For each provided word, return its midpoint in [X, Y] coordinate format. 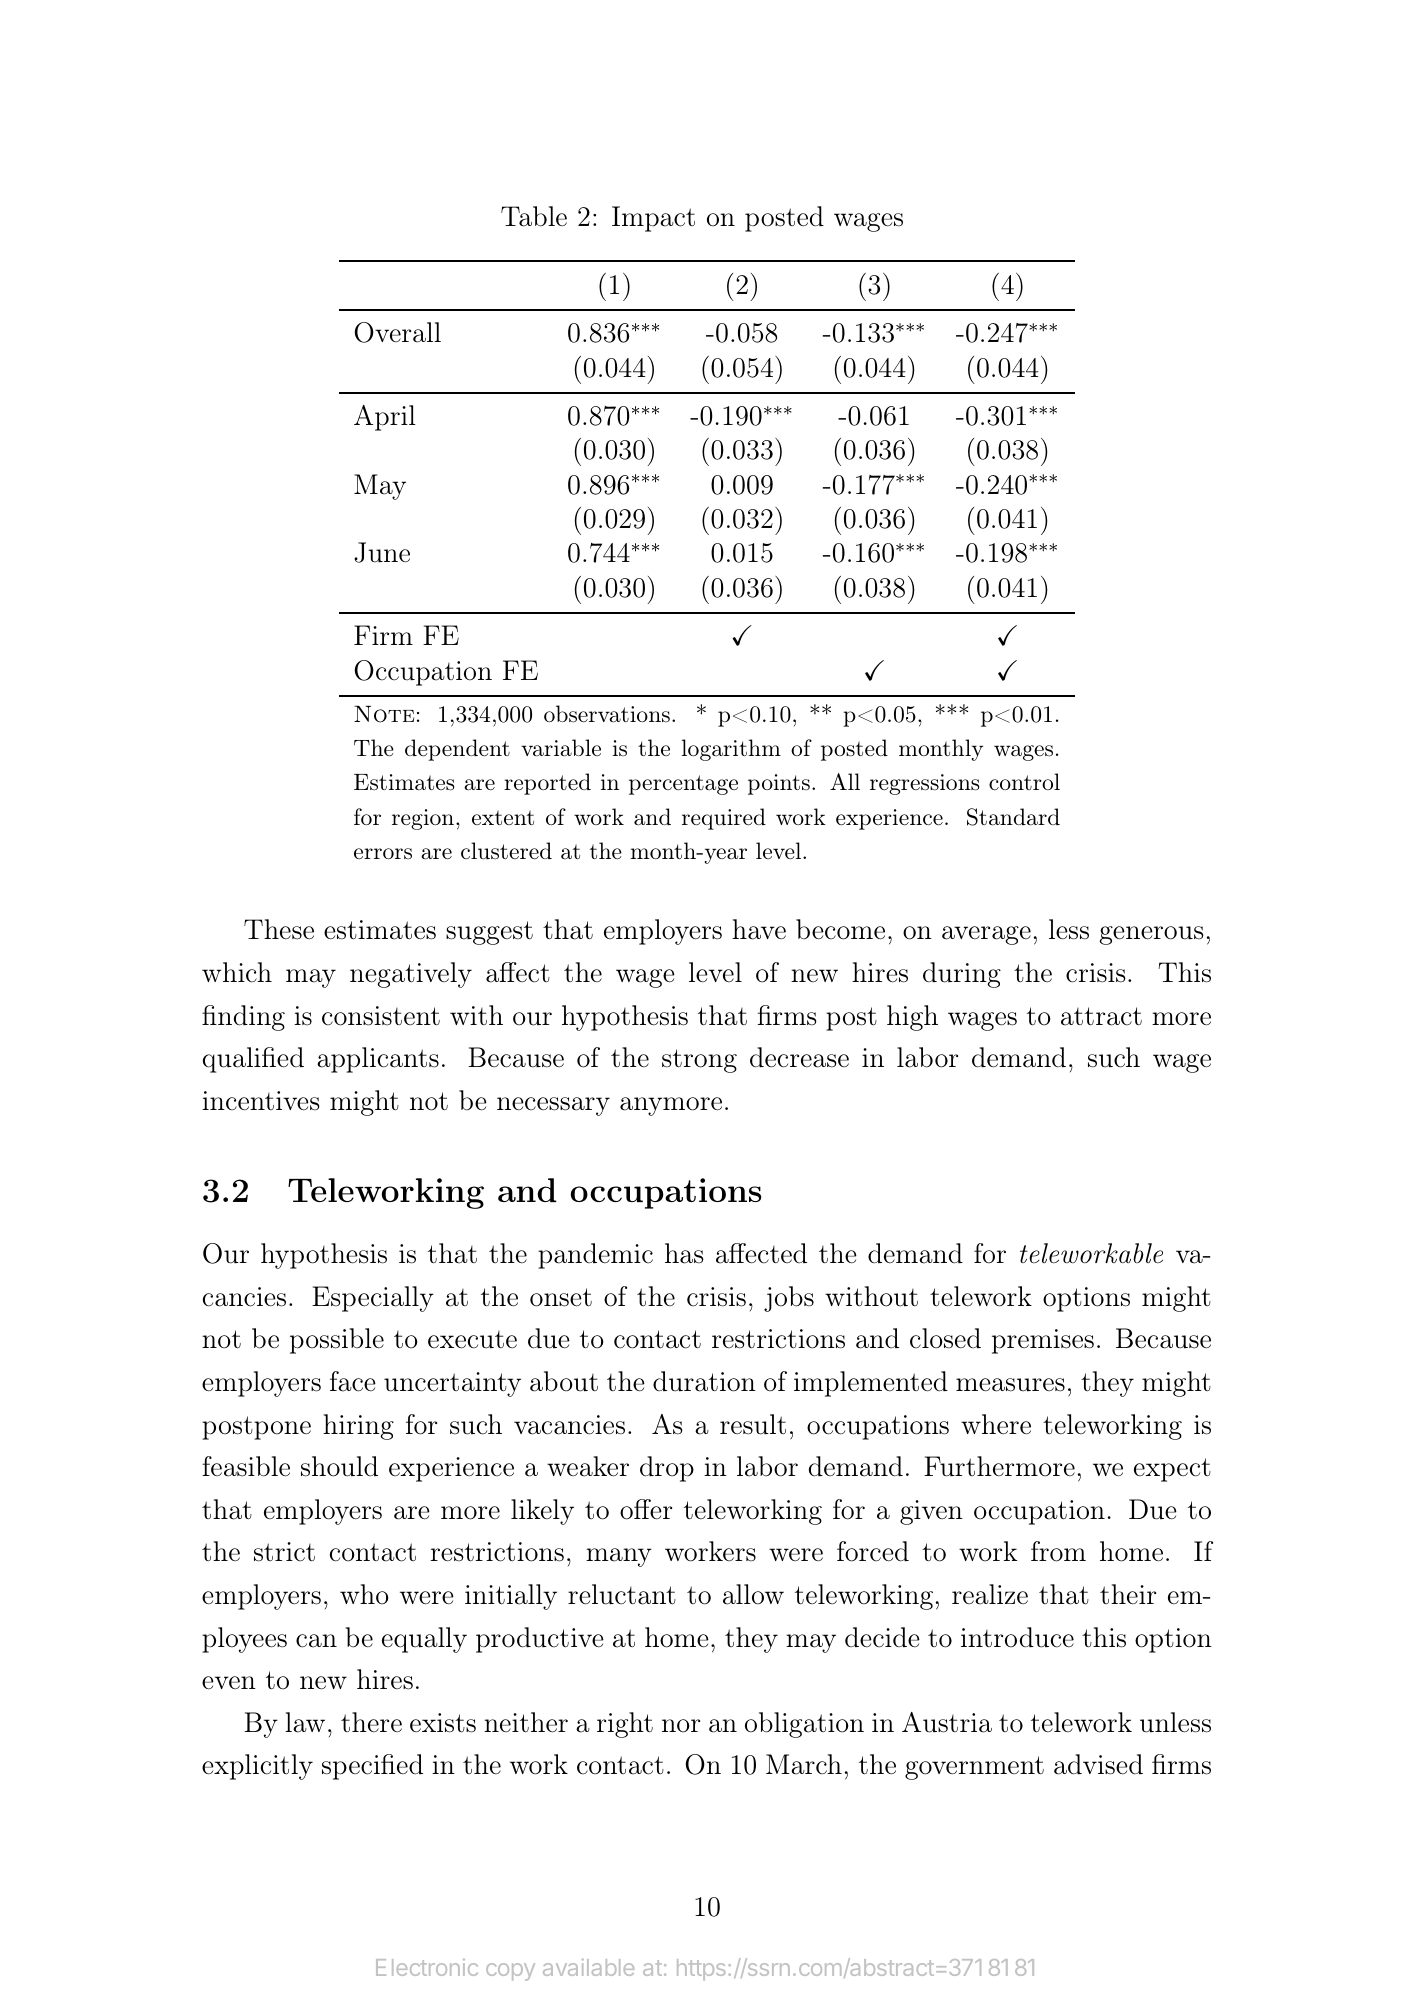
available [588, 1967]
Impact [653, 219]
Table [534, 216]
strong [699, 1061]
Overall [397, 332]
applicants [378, 1060]
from [1058, 1551]
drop [667, 1469]
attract [1101, 1016]
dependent [457, 750]
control [1024, 781]
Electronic [427, 1967]
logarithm [731, 750]
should [339, 1466]
